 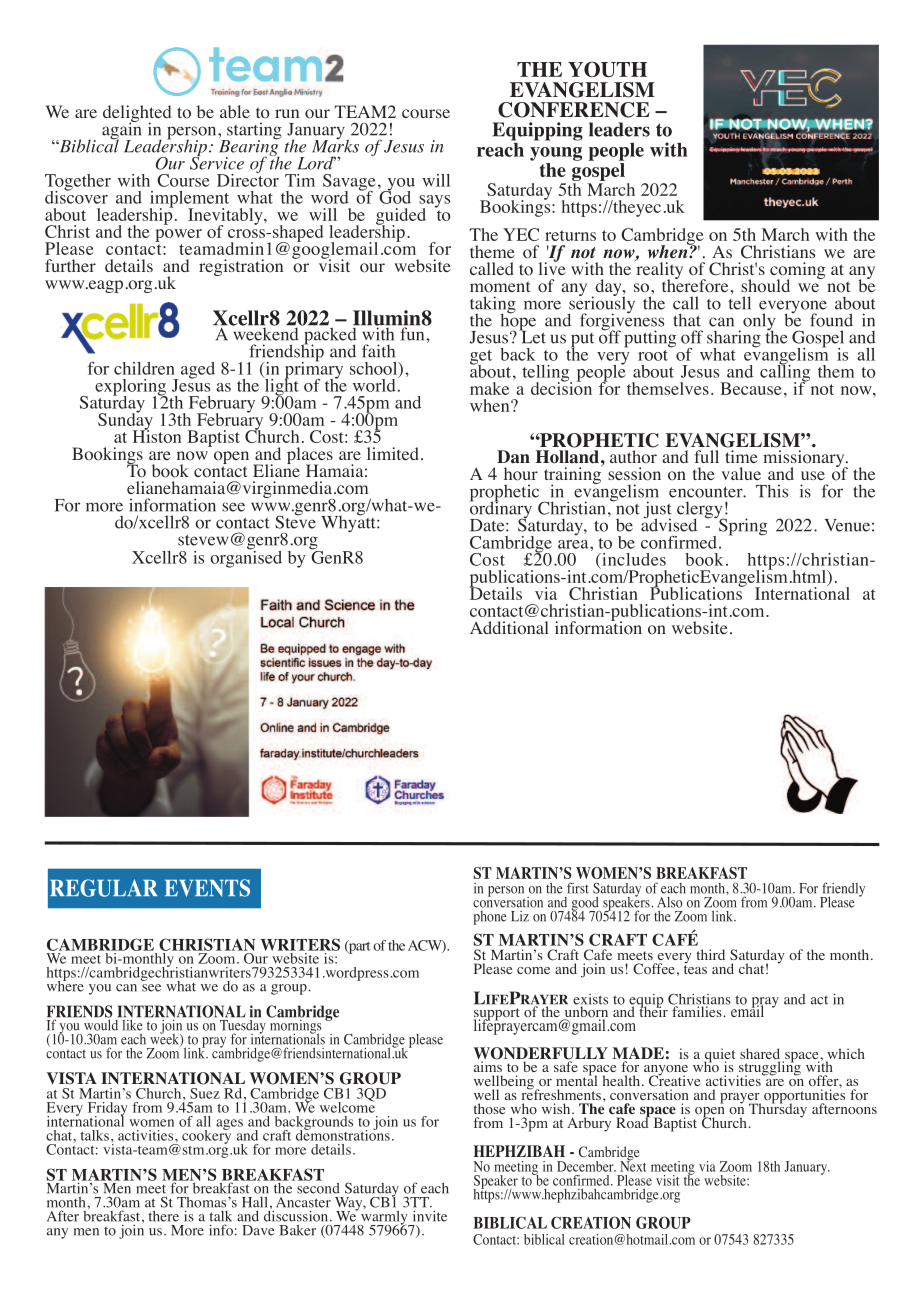 I want to click on organised, so click(x=246, y=558).
